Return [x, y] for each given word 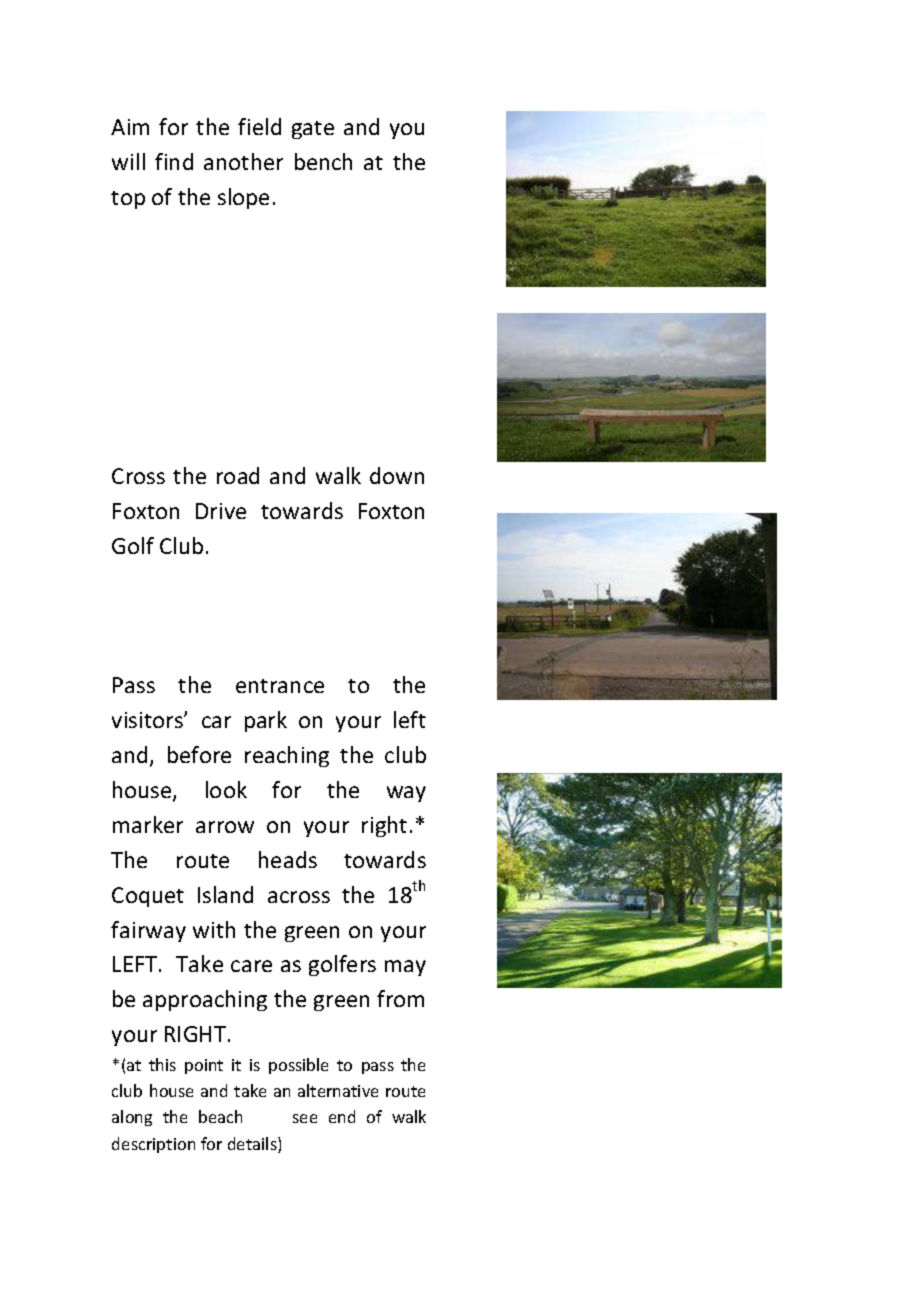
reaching [287, 756]
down [397, 475]
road [238, 475]
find [174, 161]
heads [288, 859]
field [259, 126]
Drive [221, 511]
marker [148, 824]
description [153, 1145]
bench [323, 161]
